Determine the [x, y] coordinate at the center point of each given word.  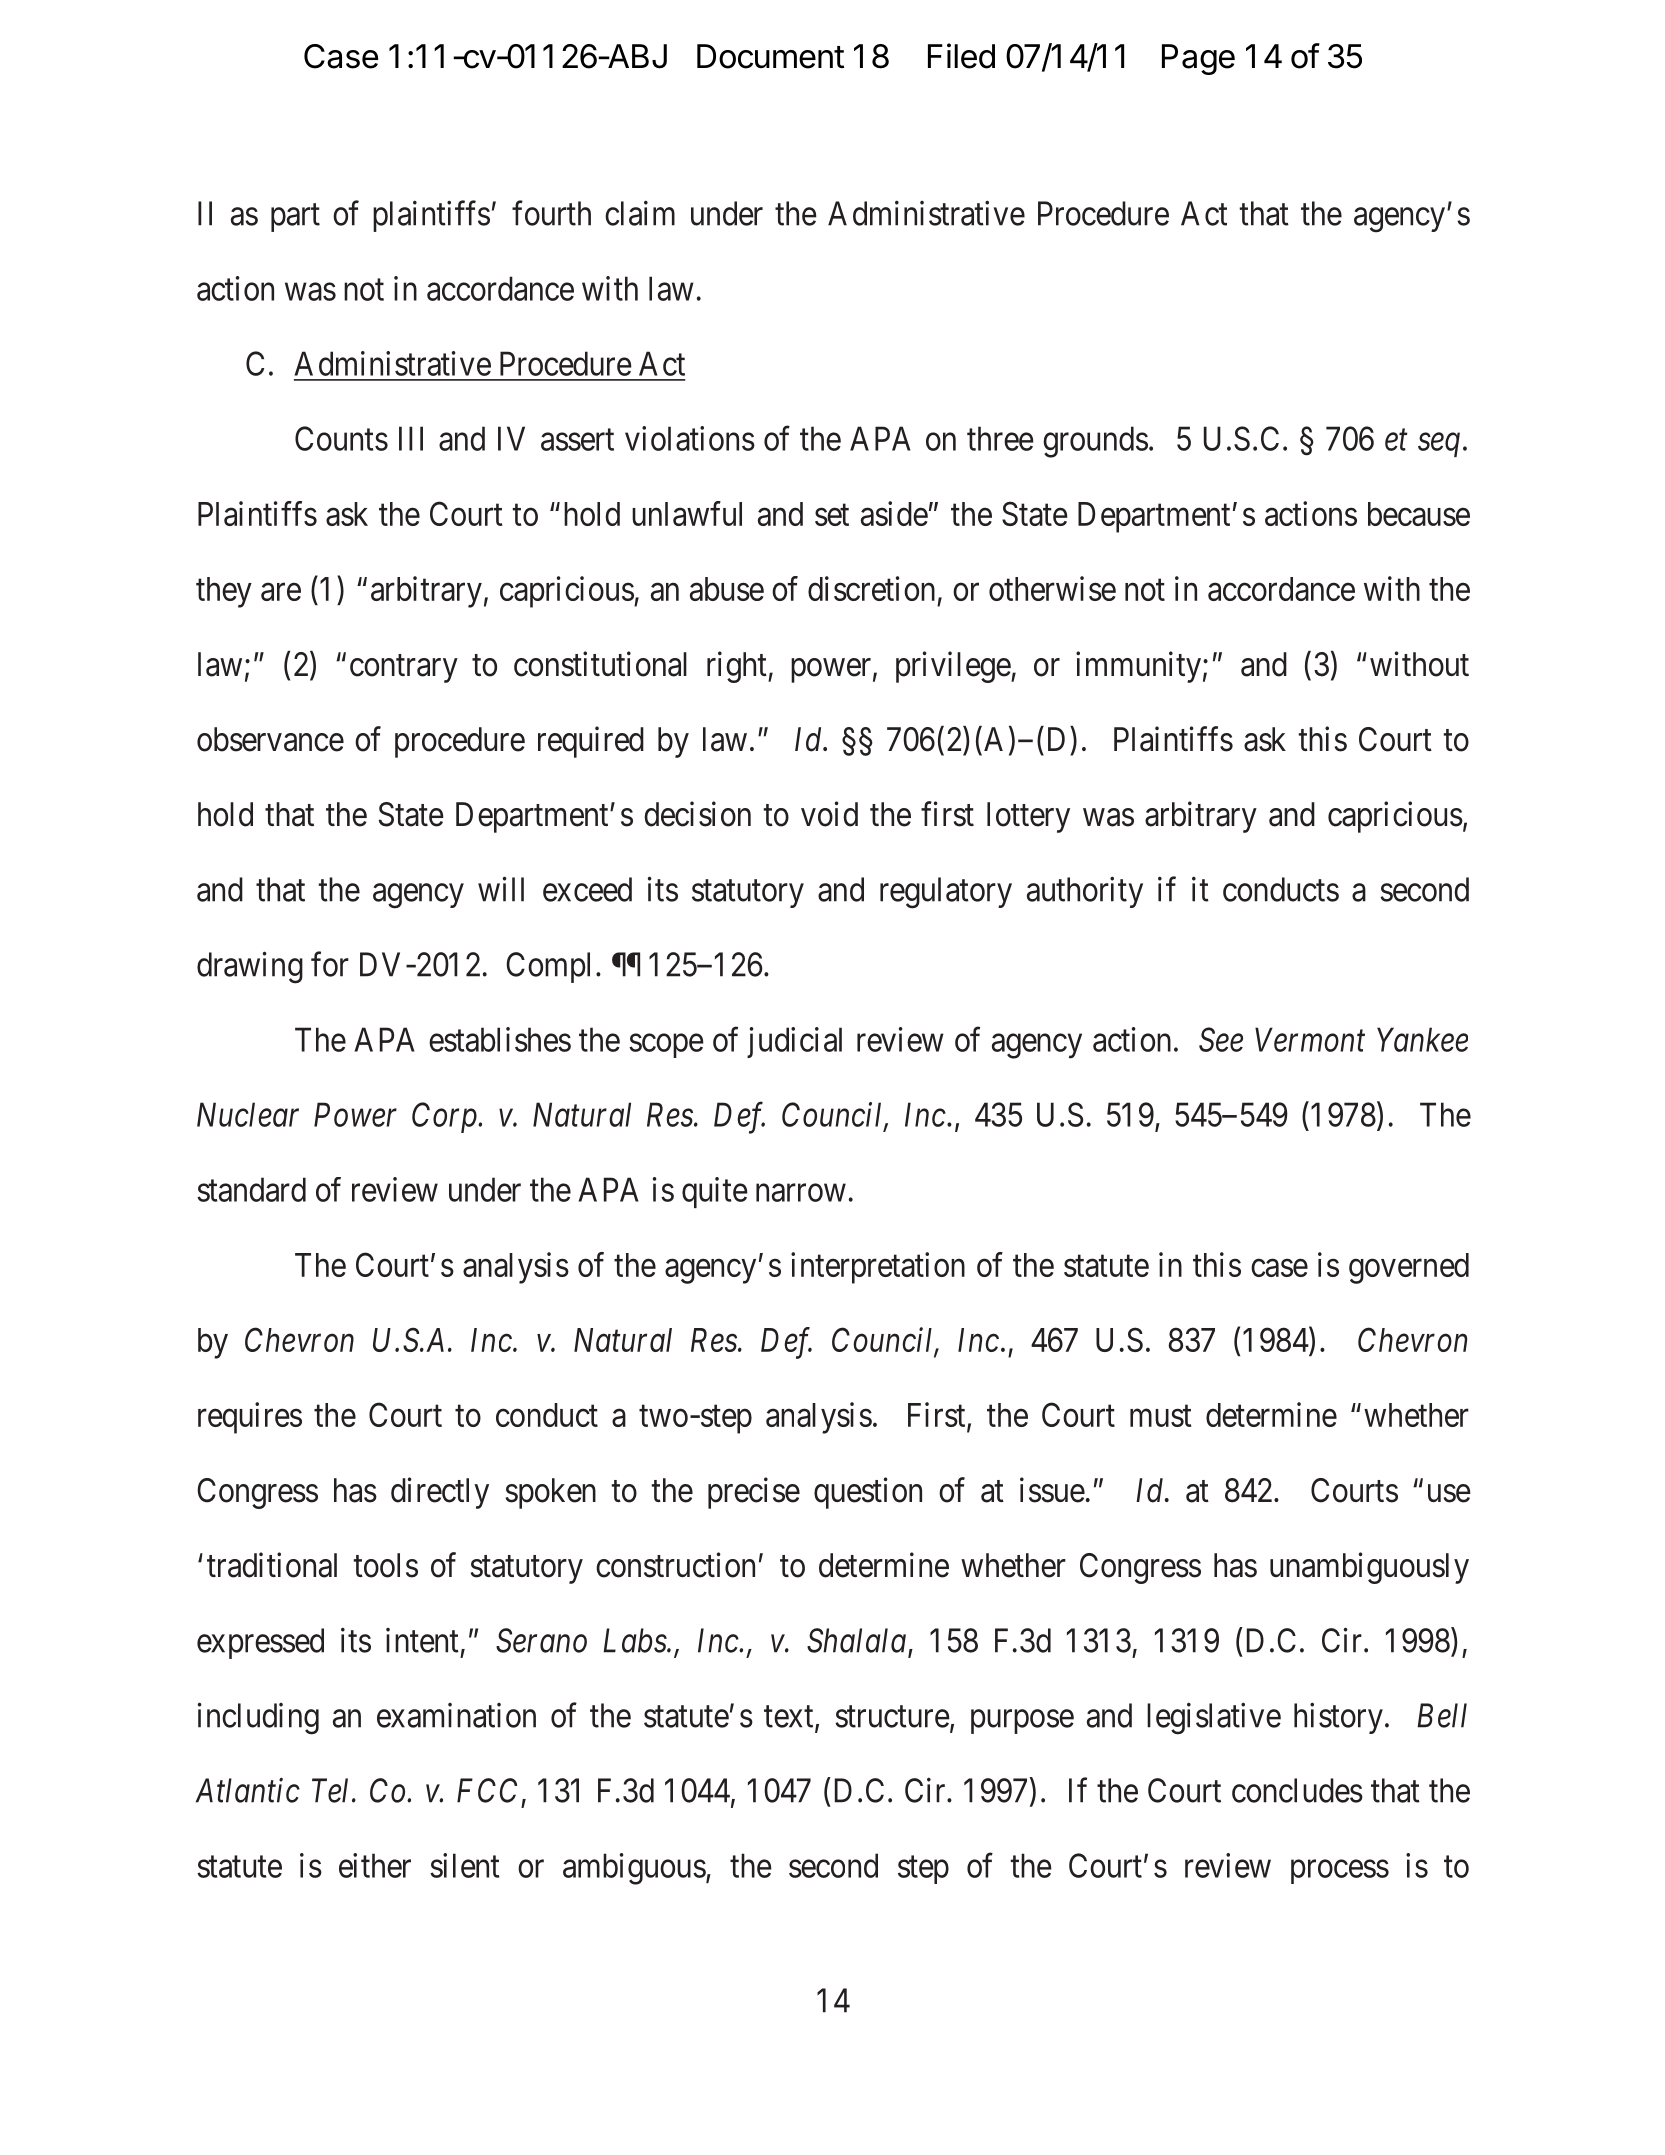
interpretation [878, 1268]
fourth [551, 213]
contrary [404, 669]
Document [770, 56]
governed [1409, 1268]
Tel [332, 1790]
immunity [1138, 667]
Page [1198, 59]
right [738, 667]
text [790, 1718]
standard [251, 1189]
